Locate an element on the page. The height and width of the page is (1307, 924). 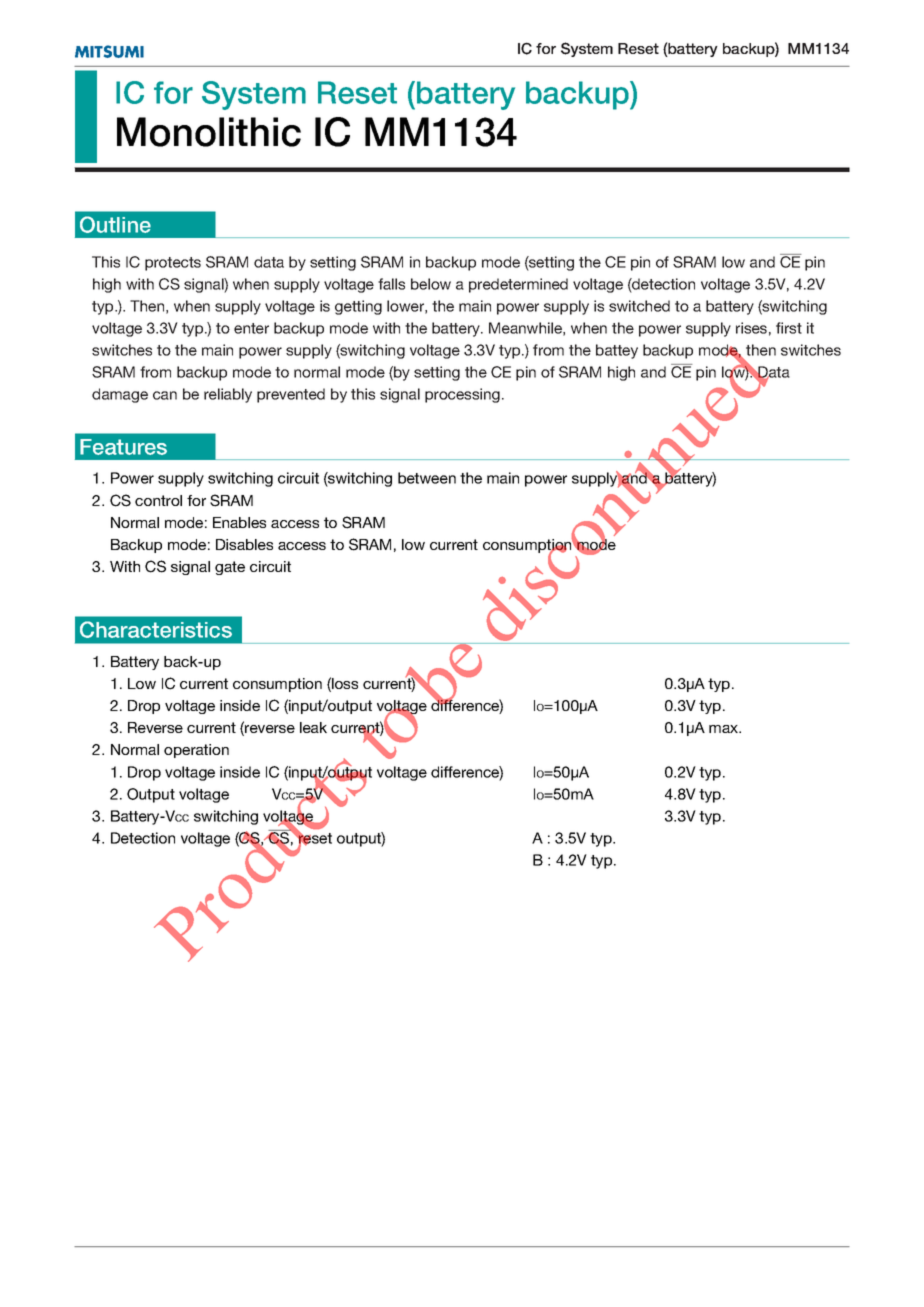
first is located at coordinates (789, 328).
